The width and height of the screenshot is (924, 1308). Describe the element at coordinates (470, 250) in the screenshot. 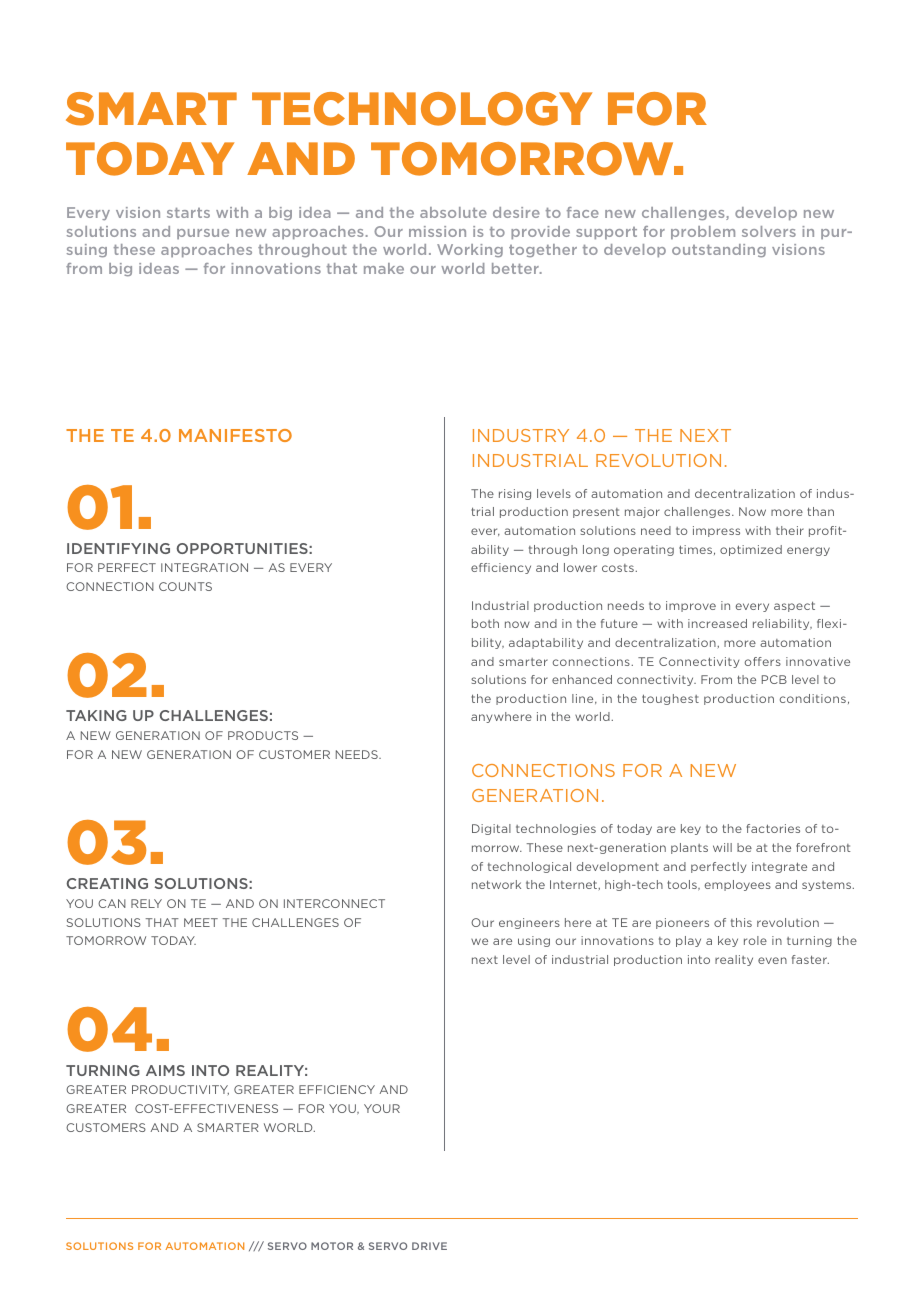

I see `Working` at that location.
